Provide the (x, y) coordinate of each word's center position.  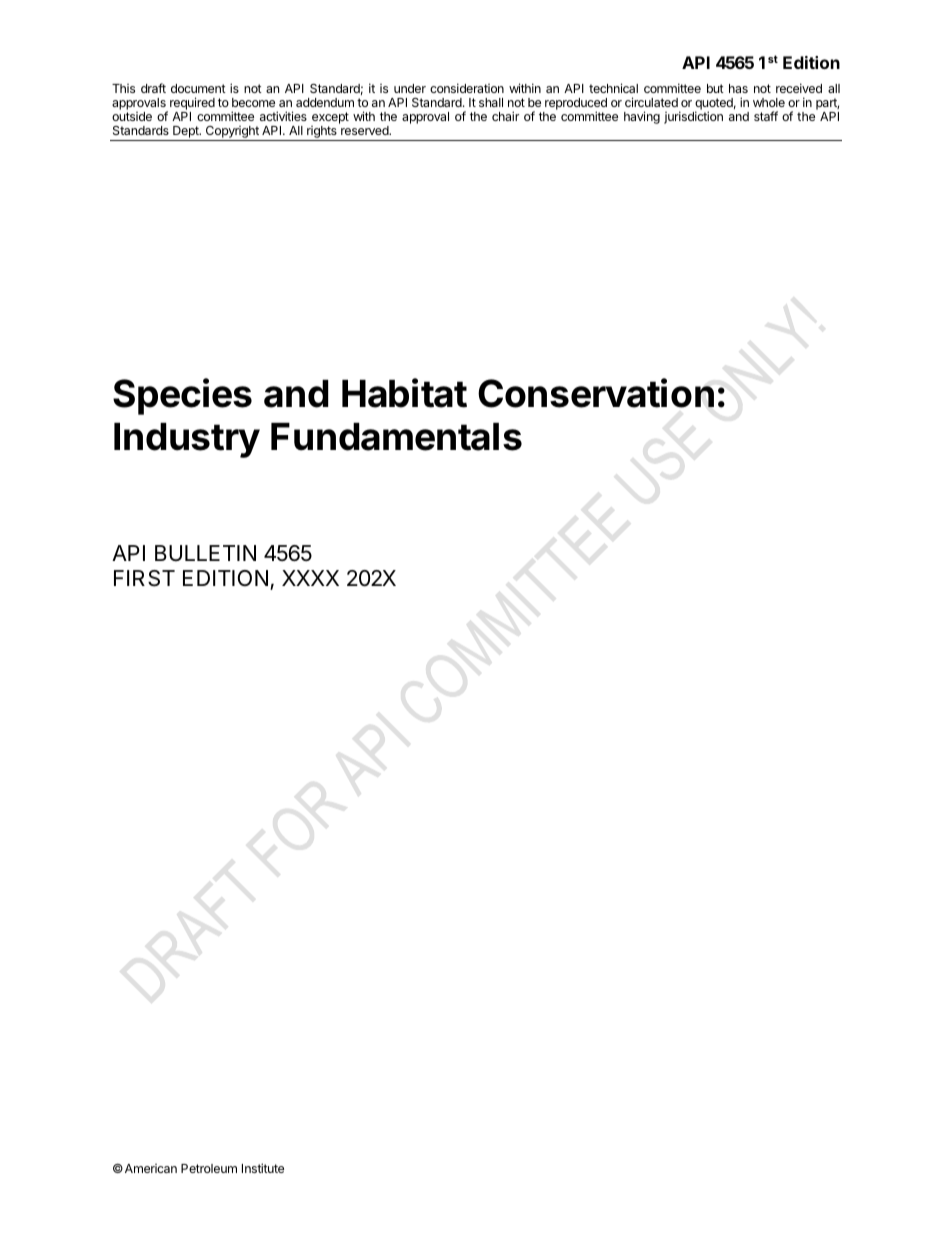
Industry (187, 440)
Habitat (404, 393)
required (192, 105)
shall (491, 102)
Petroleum (209, 1168)
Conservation (596, 393)
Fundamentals (396, 437)
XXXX (310, 578)
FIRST (144, 578)
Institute (263, 1168)
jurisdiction (693, 117)
